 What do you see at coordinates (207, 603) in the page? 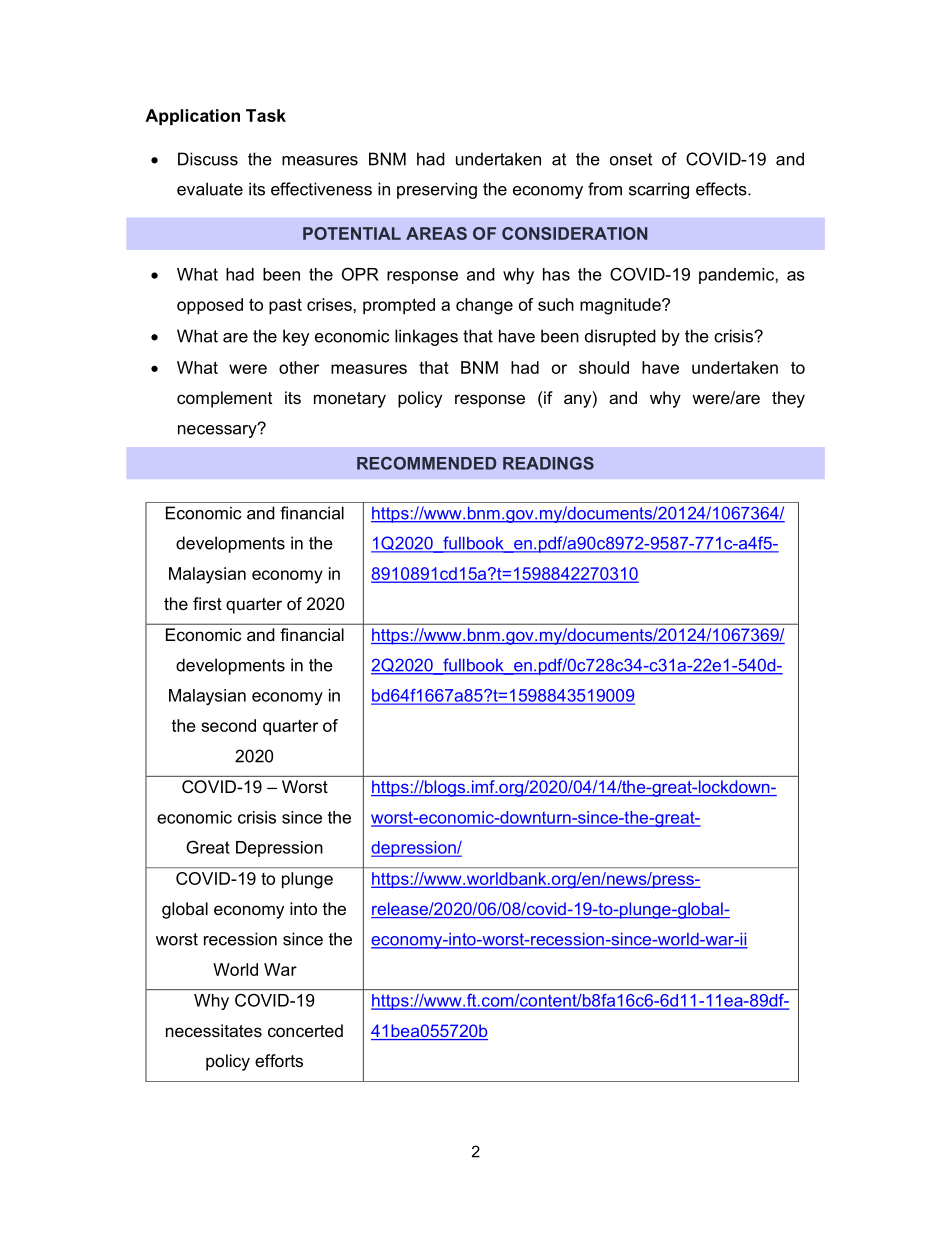
I see `first` at bounding box center [207, 603].
